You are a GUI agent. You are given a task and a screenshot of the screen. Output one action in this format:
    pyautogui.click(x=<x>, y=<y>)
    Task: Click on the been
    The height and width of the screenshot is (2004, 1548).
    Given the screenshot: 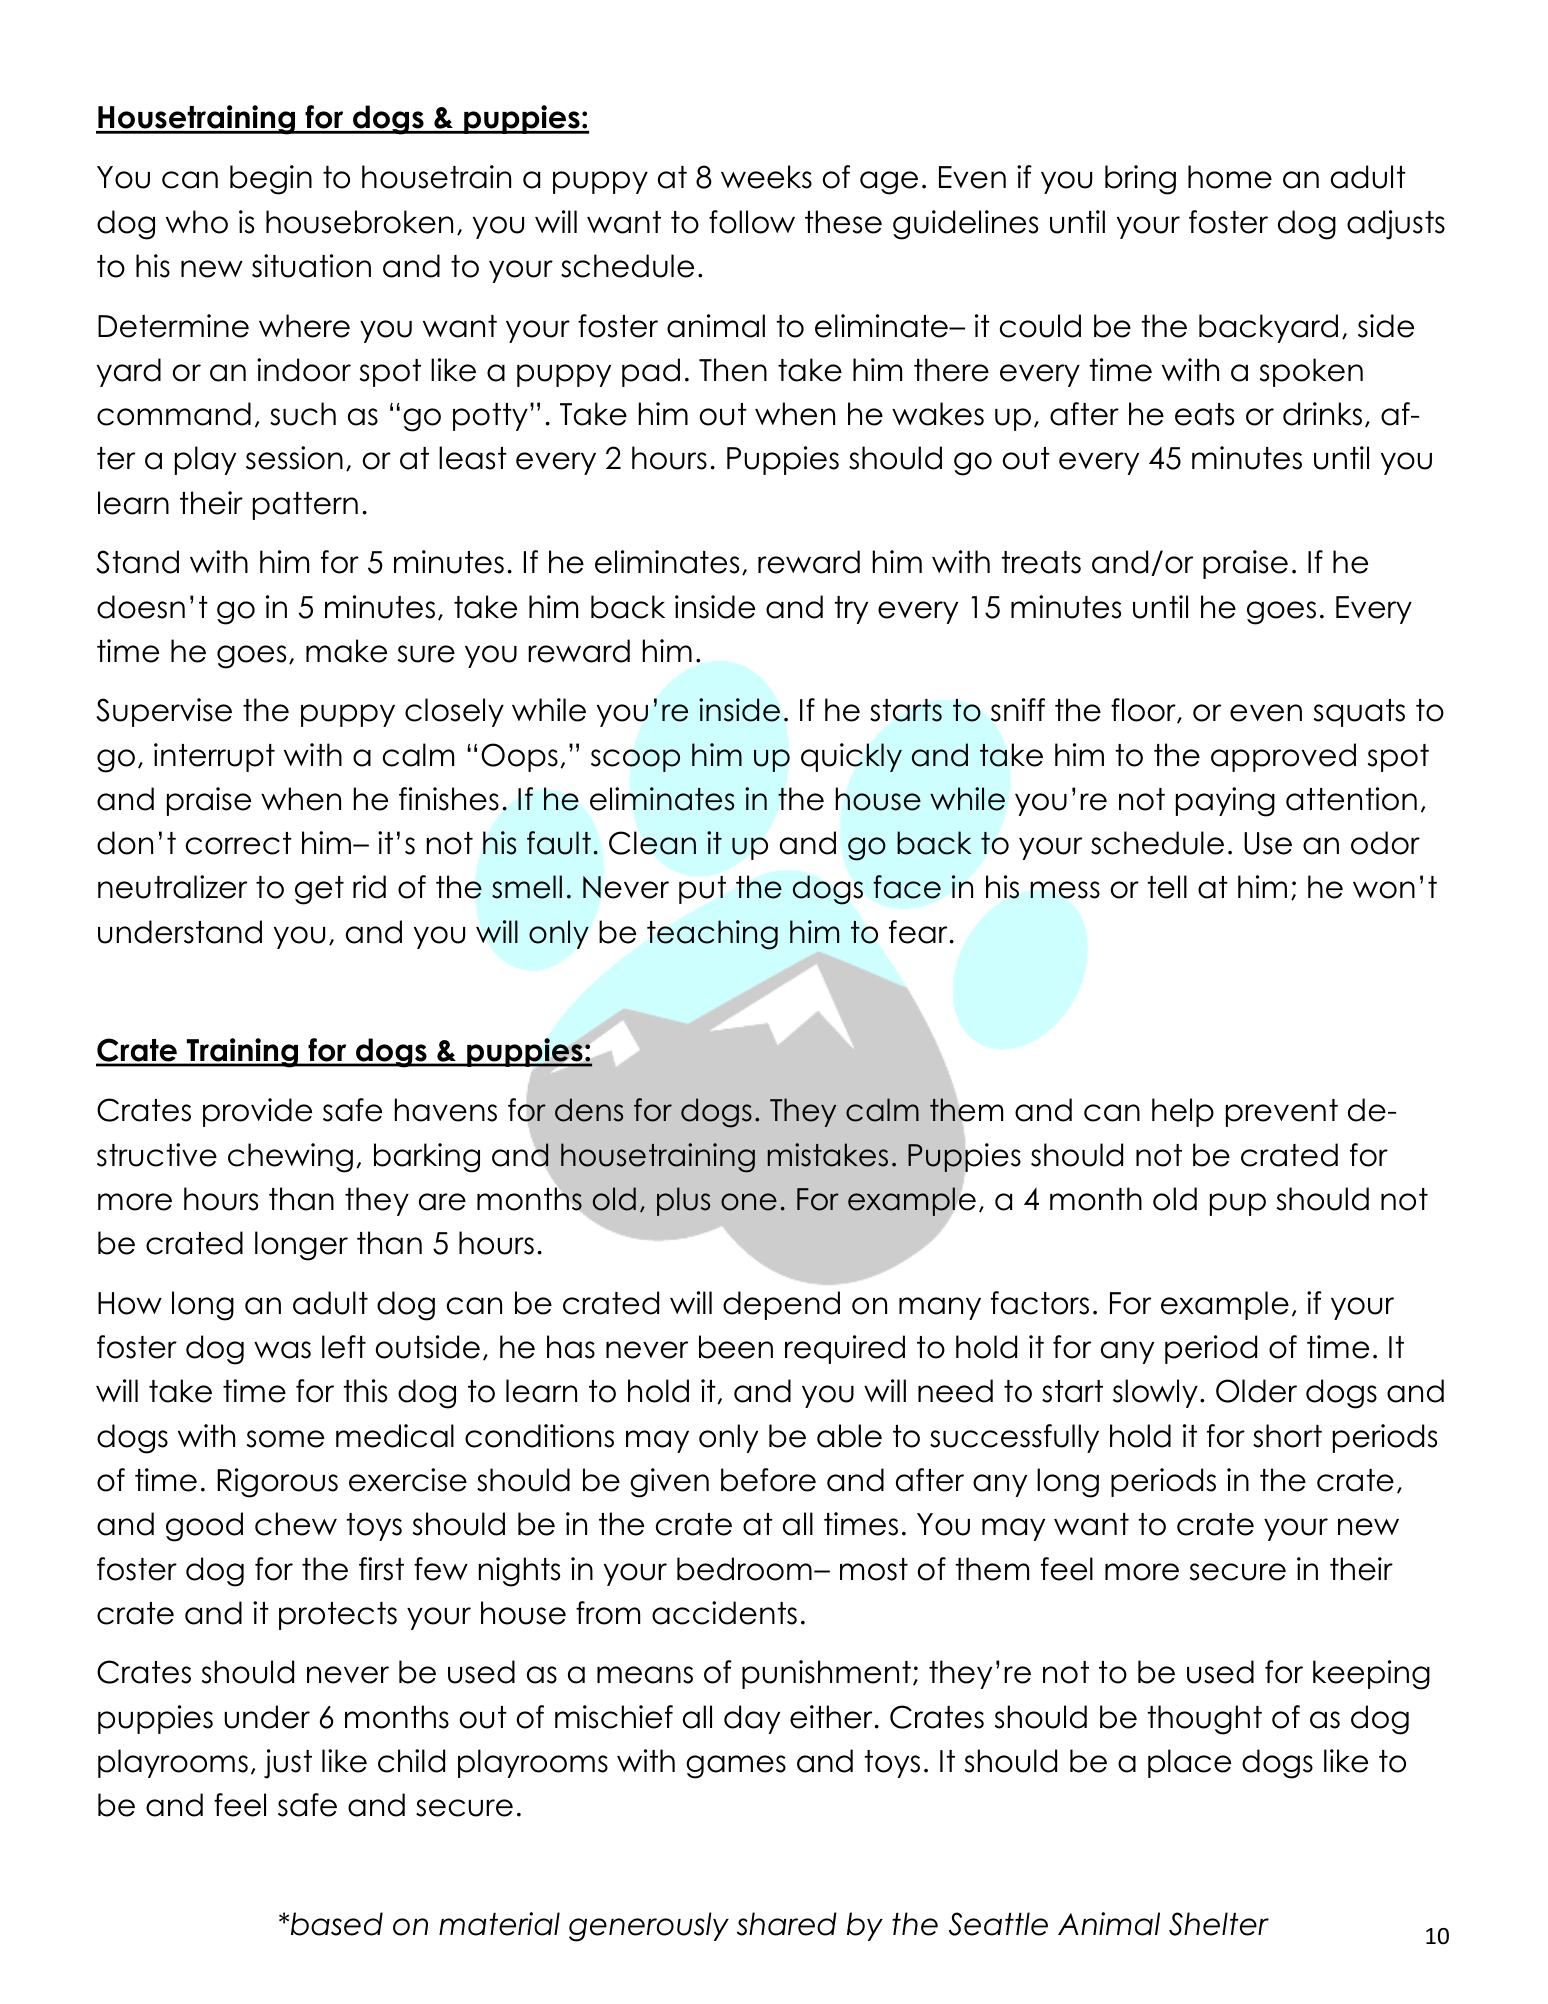 What is the action you would take?
    pyautogui.click(x=736, y=1347)
